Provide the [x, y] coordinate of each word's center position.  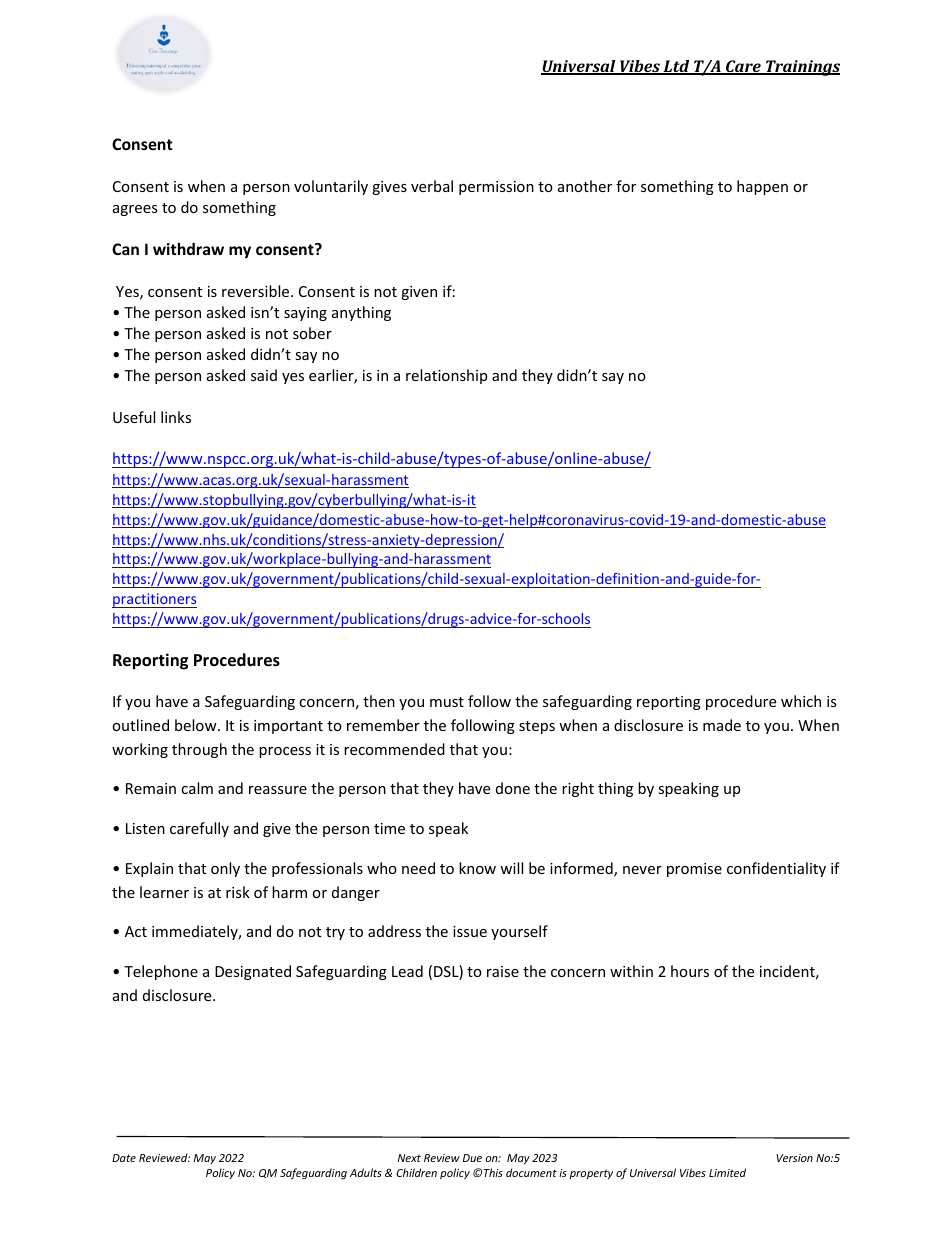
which [801, 701]
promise [694, 870]
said [264, 375]
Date [124, 1158]
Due [472, 1158]
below [197, 725]
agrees [135, 210]
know [477, 868]
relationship [446, 376]
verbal [432, 186]
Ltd [676, 67]
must [447, 702]
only [225, 869]
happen [762, 187]
